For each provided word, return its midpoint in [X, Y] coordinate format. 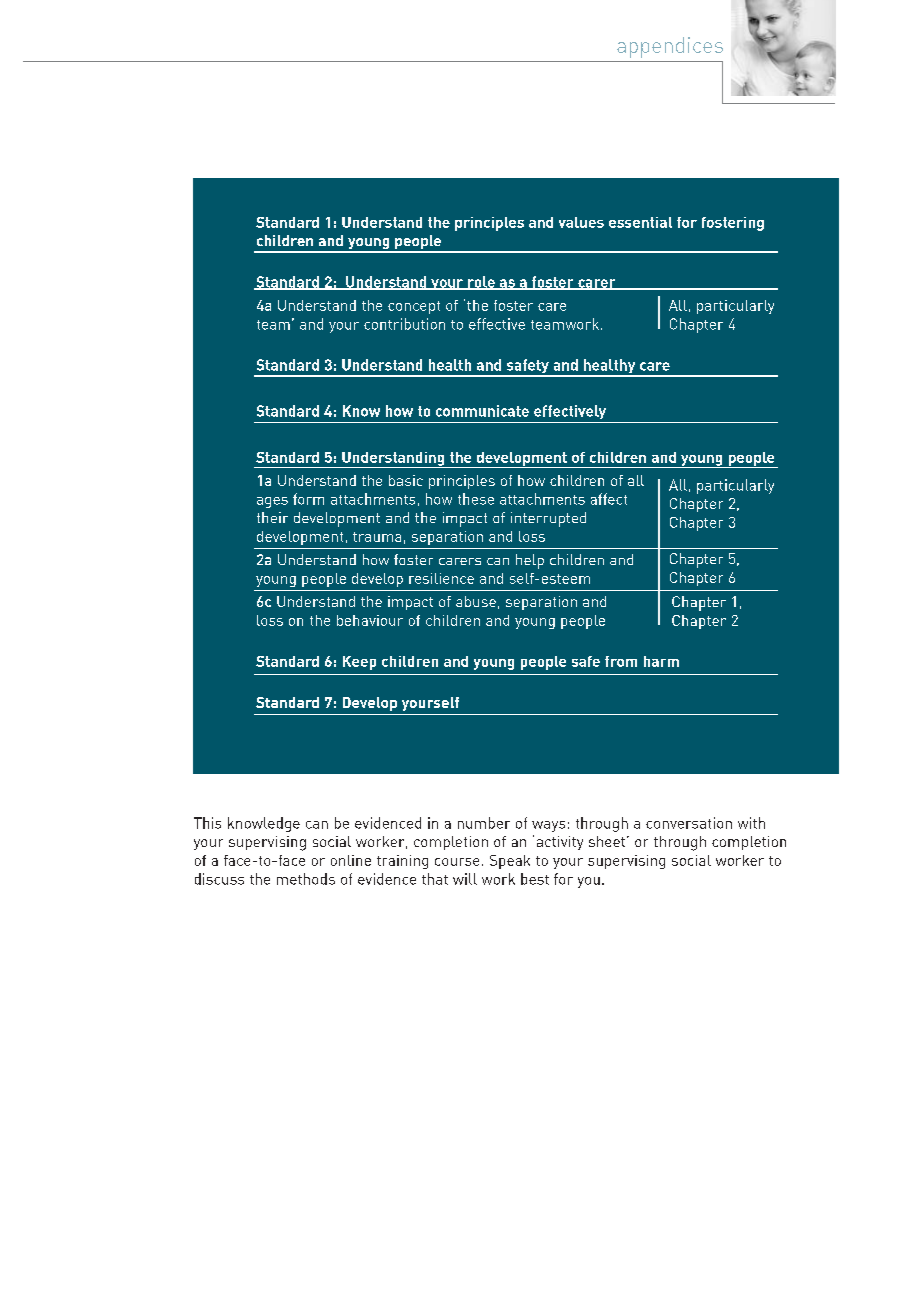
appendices [670, 47]
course [457, 862]
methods [306, 879]
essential [640, 222]
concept [414, 307]
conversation [689, 823]
